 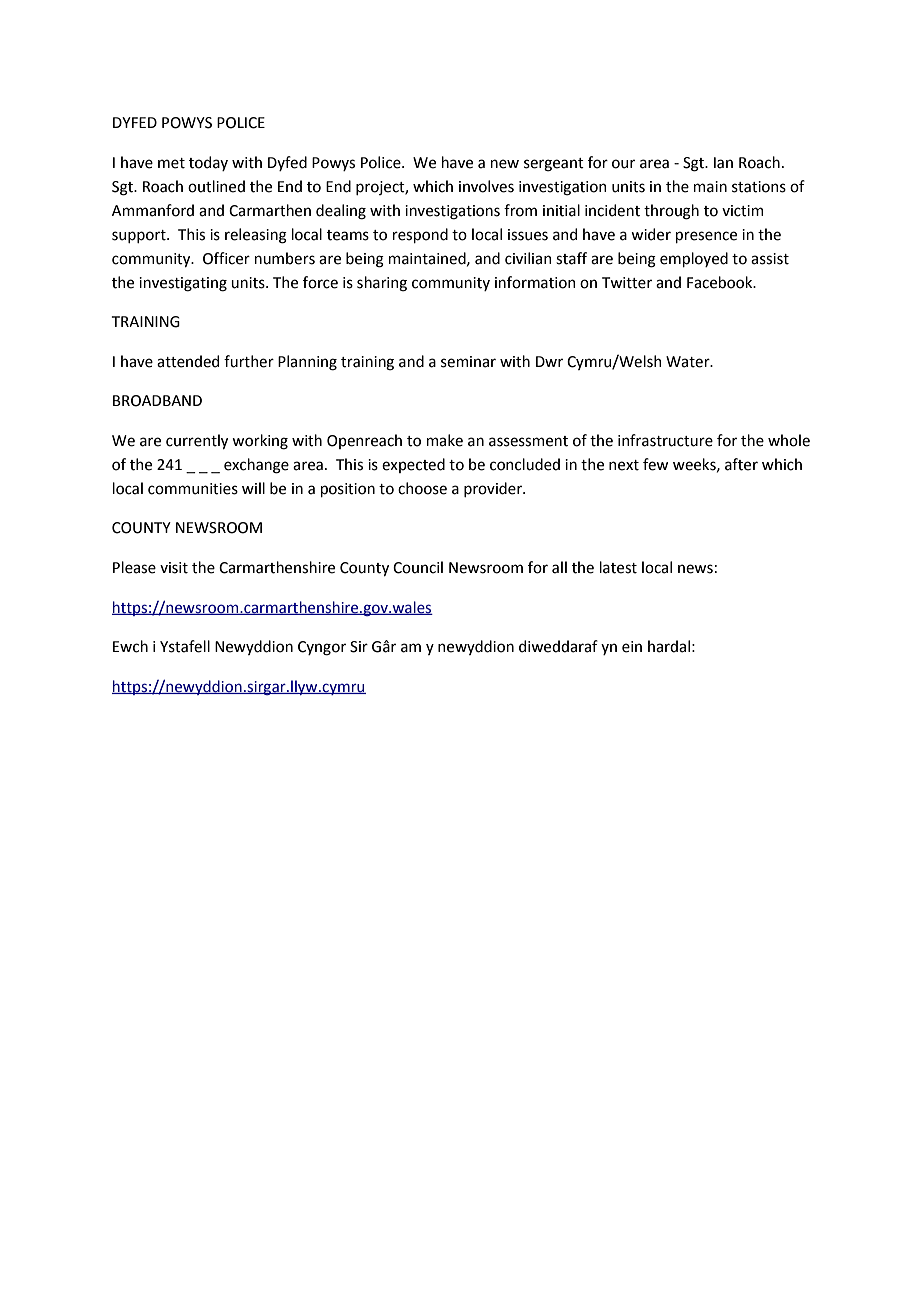 I want to click on involves, so click(x=486, y=186).
